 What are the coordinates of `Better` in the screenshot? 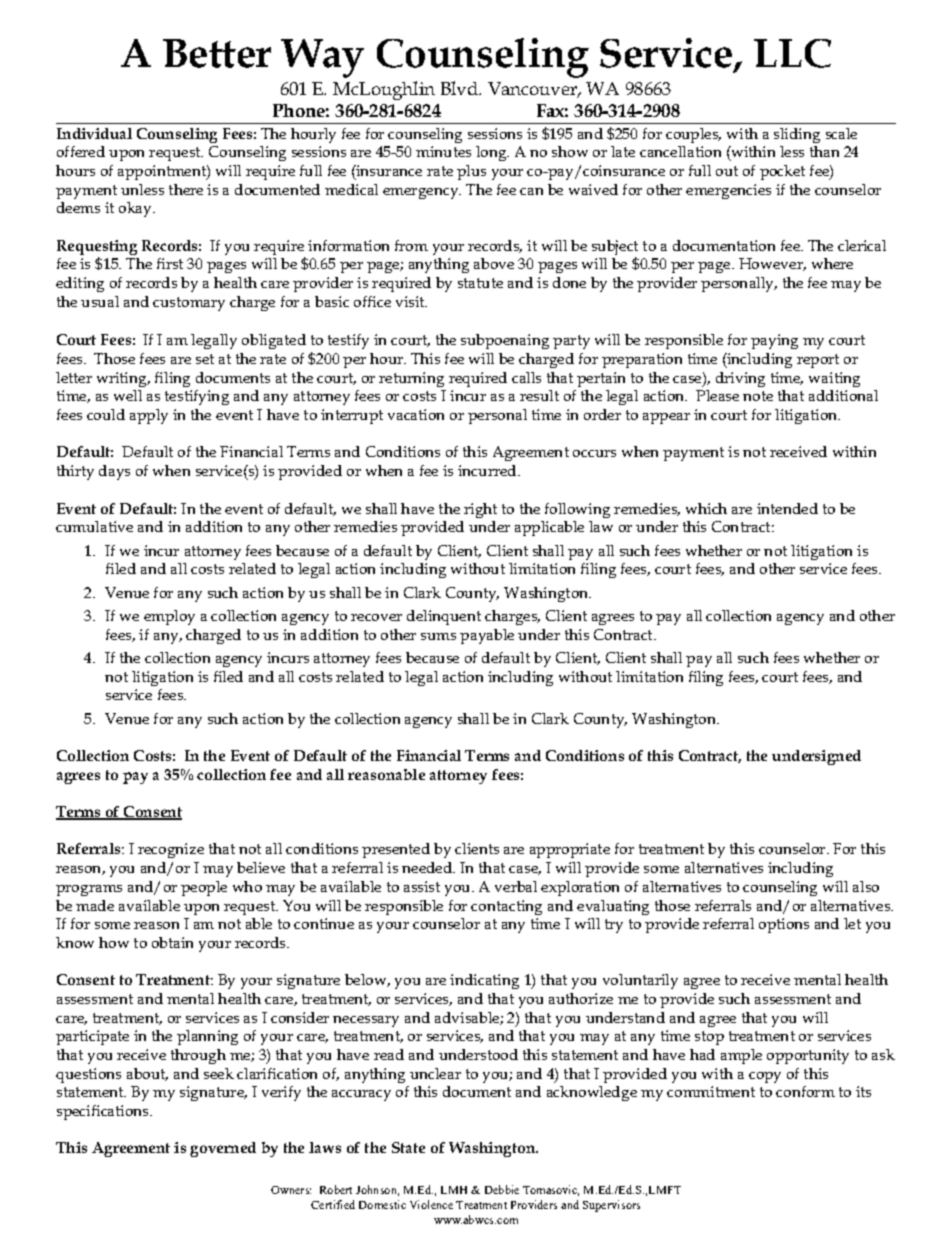 It's located at (217, 53).
